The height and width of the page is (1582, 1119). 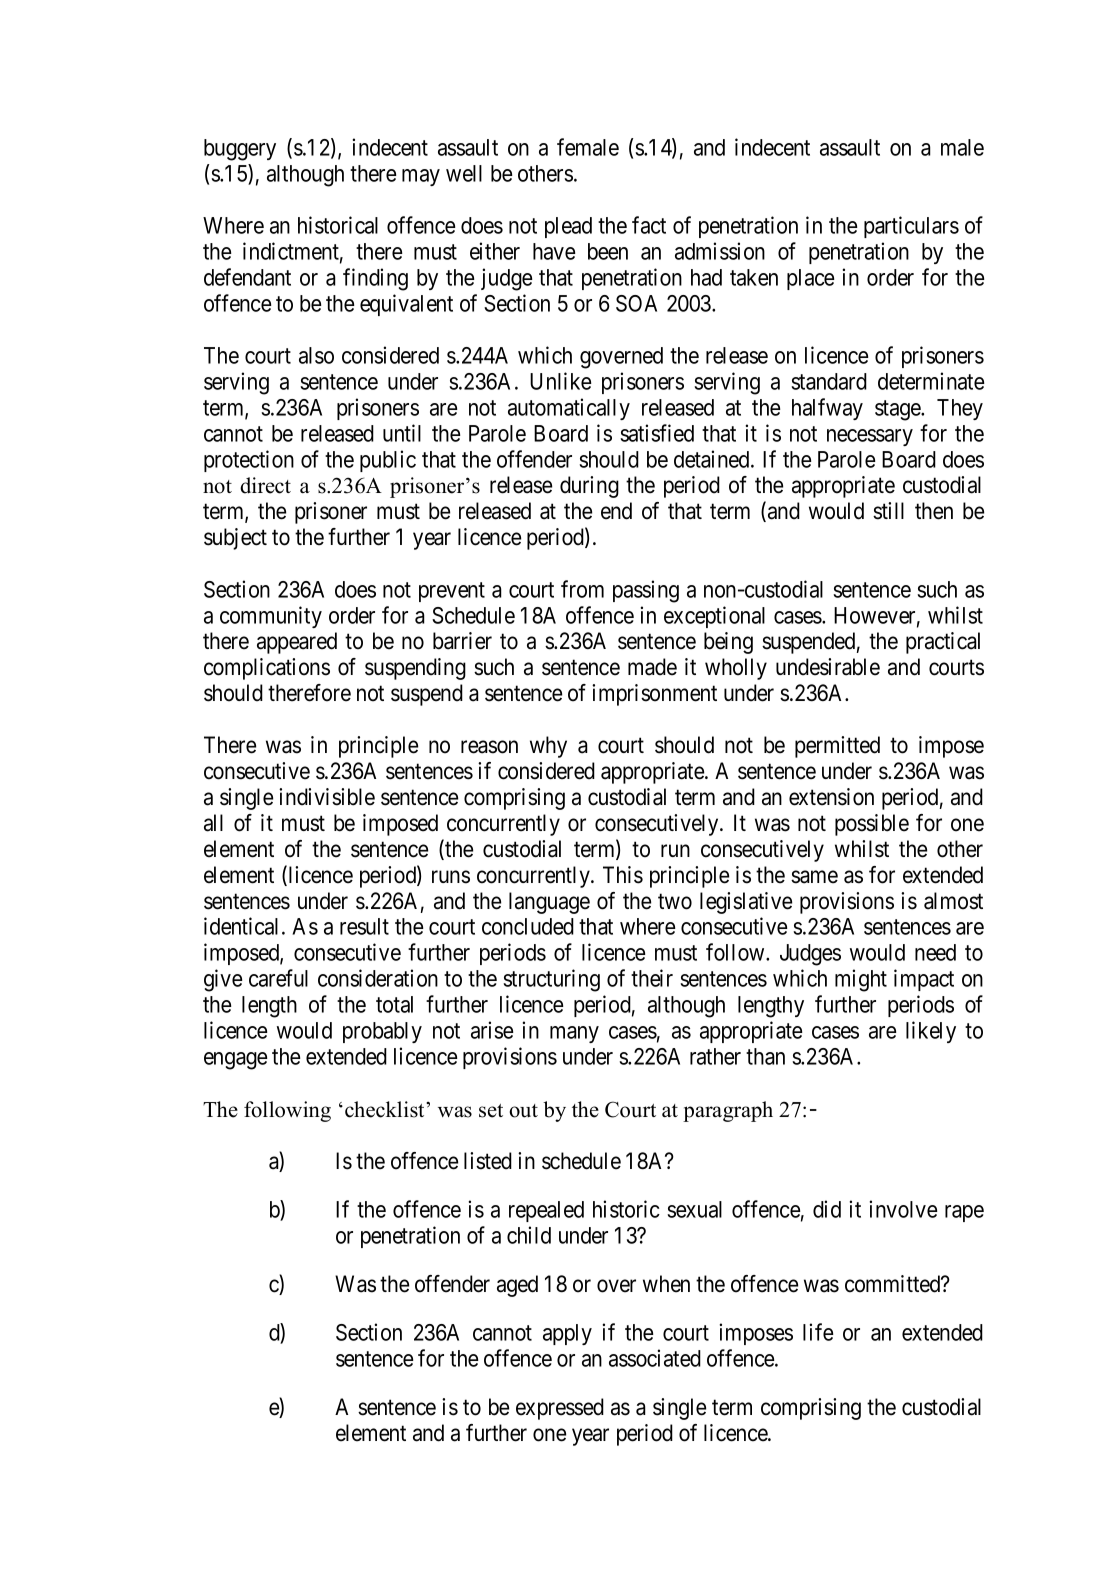 I want to click on why, so click(x=548, y=747).
